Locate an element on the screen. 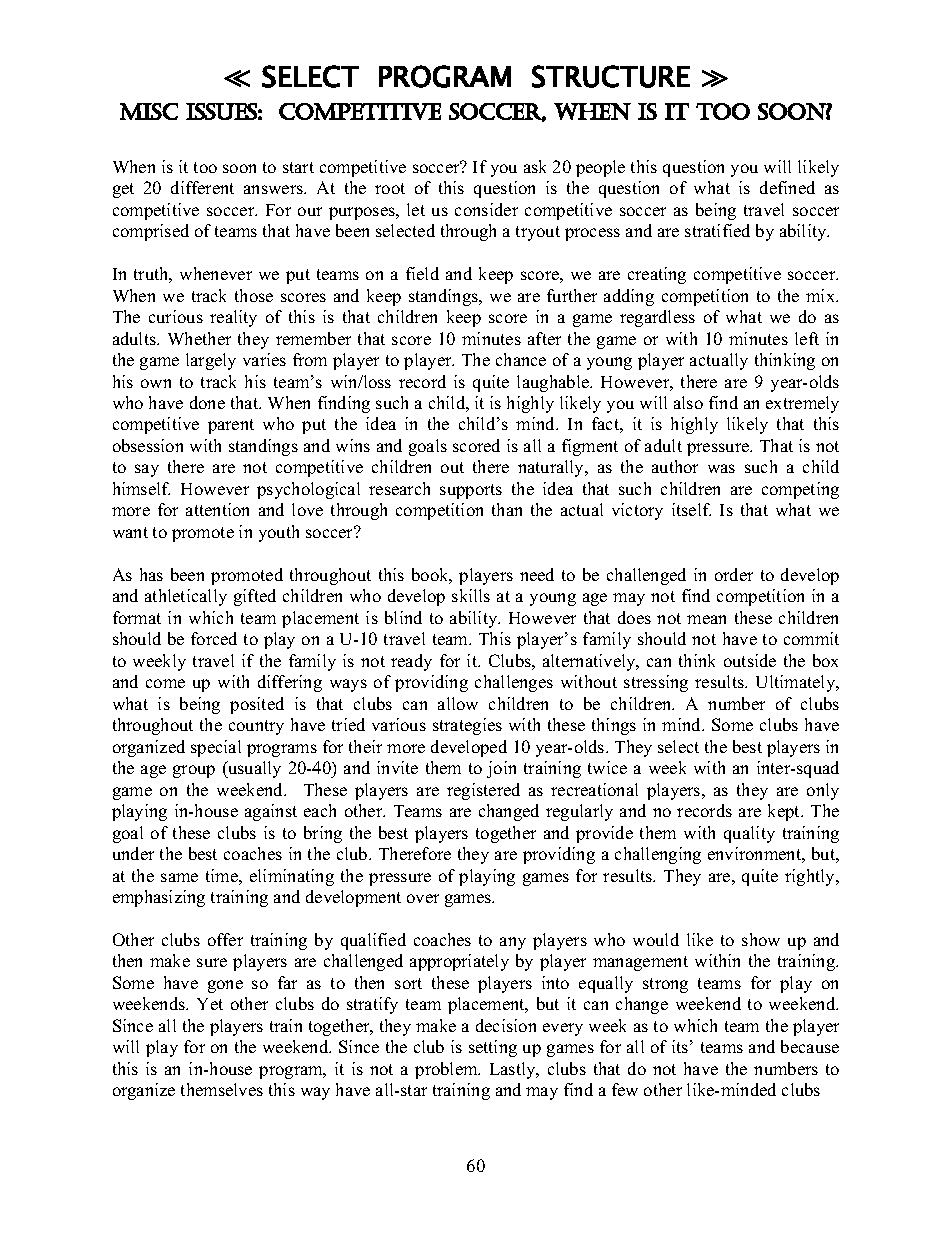  also is located at coordinates (688, 402).
